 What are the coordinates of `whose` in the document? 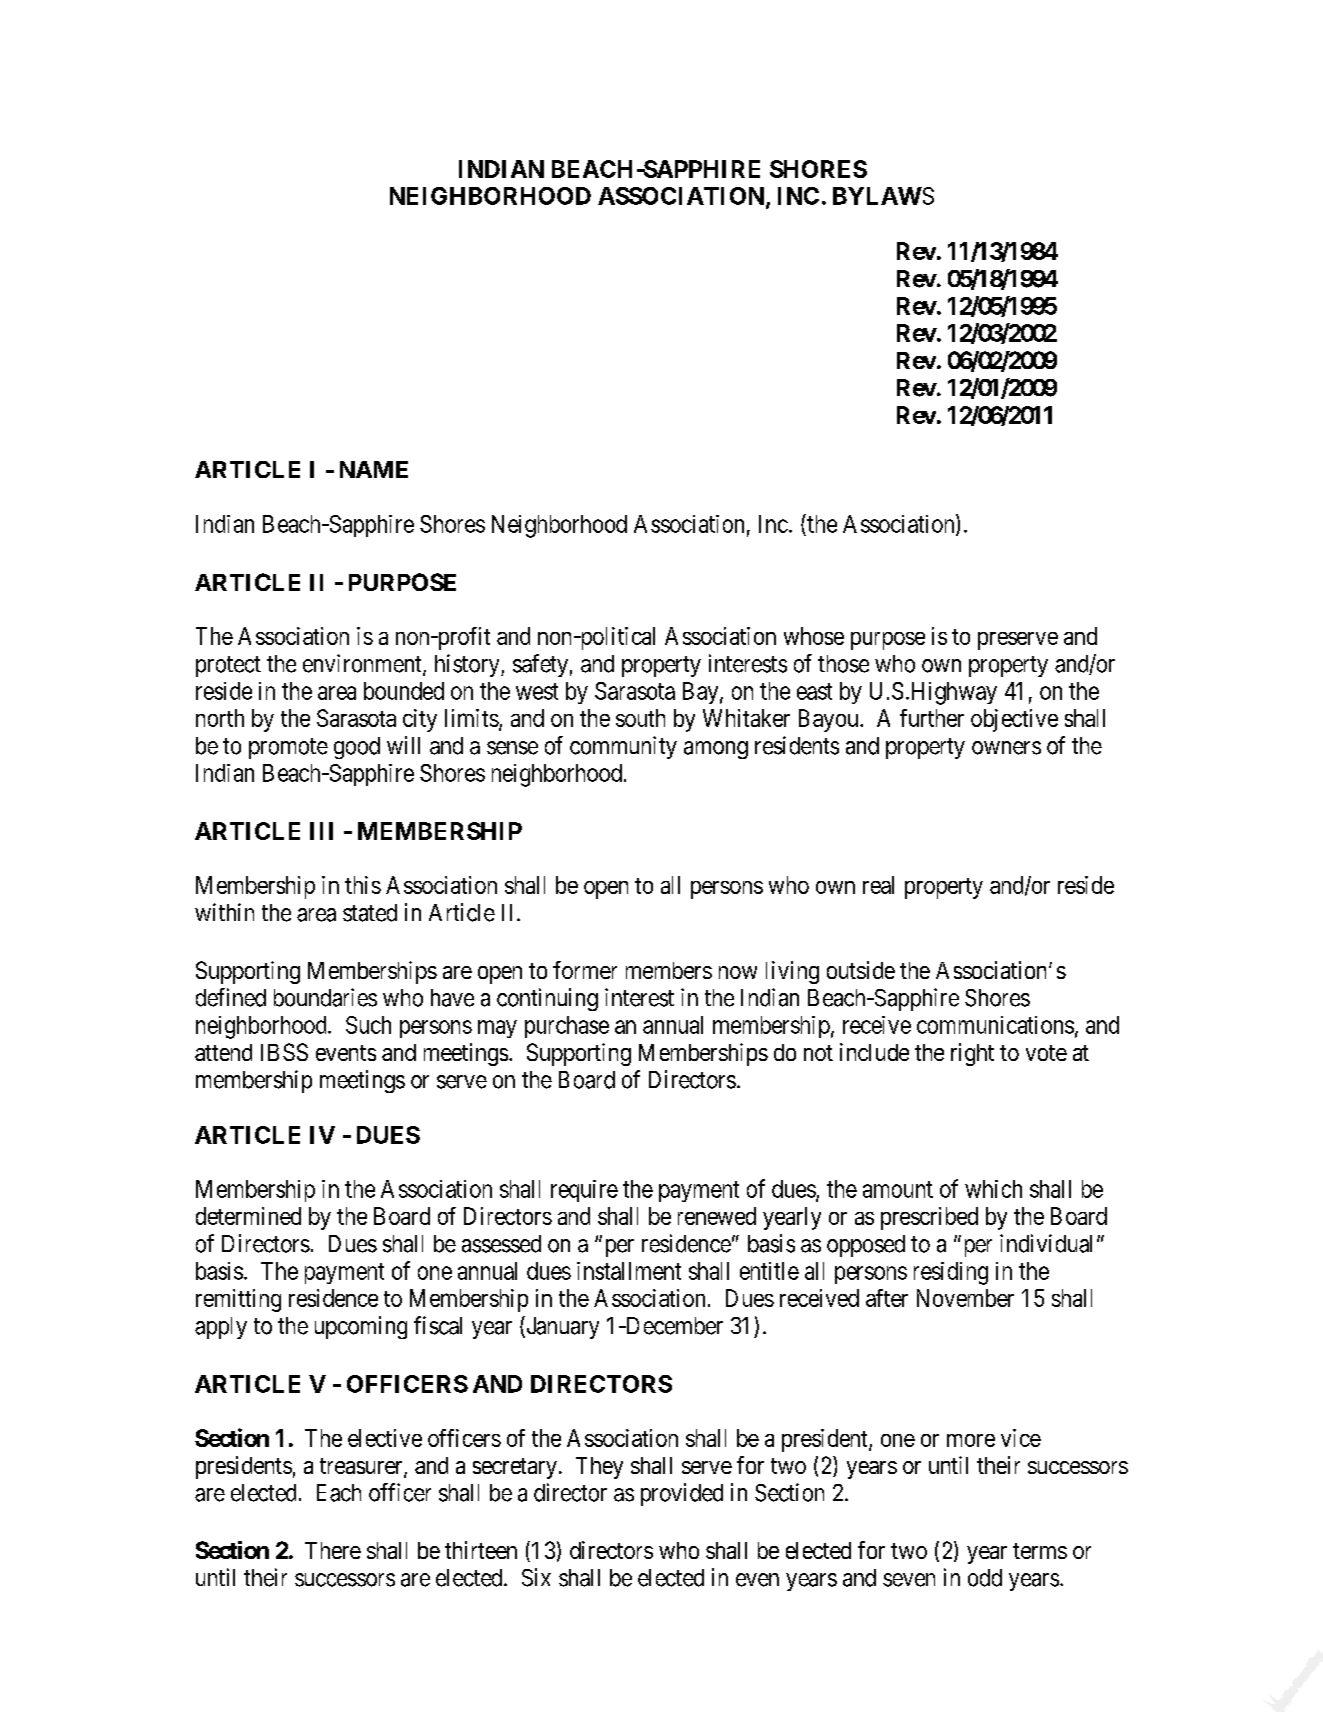 It's located at (814, 636).
